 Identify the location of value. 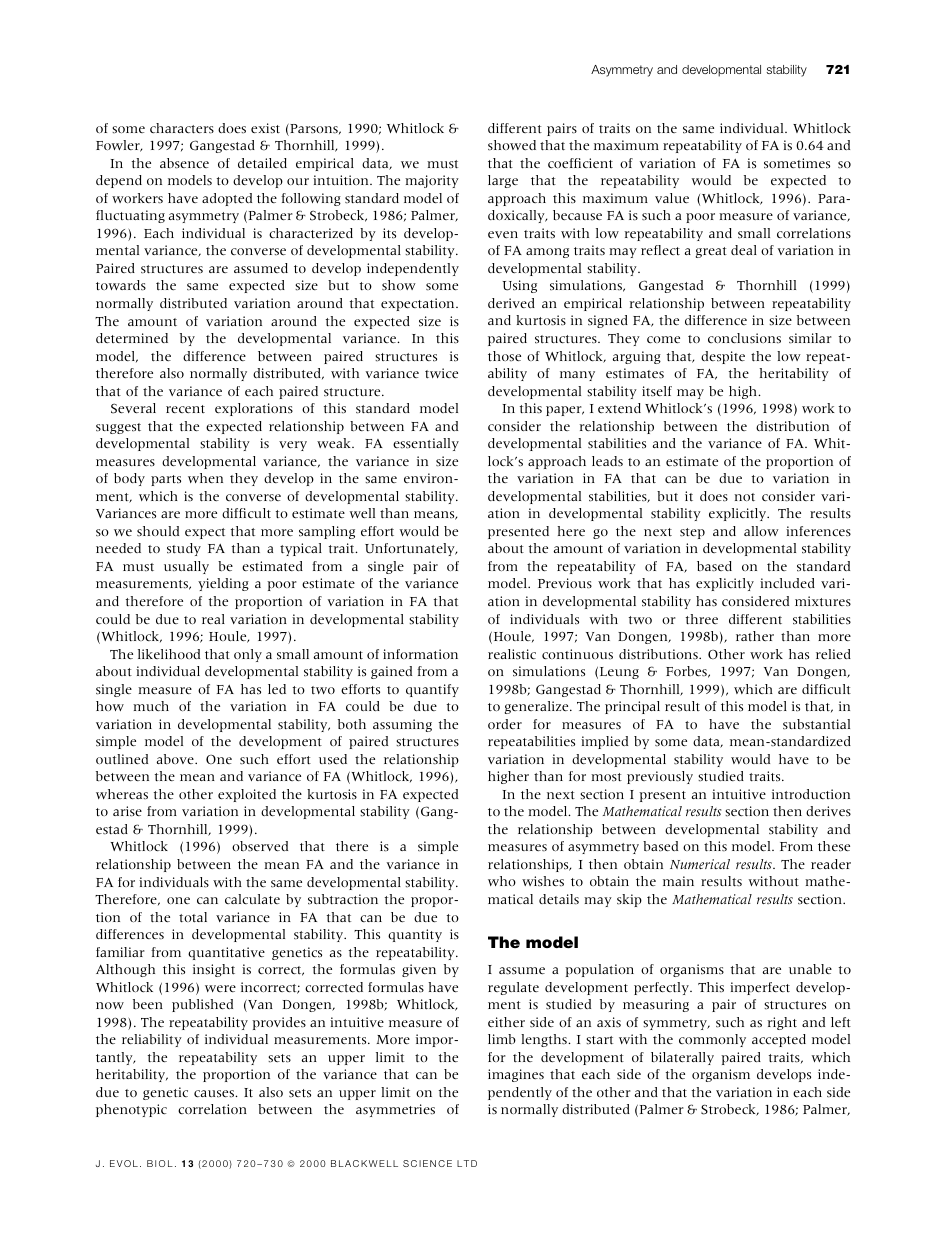
(672, 198).
